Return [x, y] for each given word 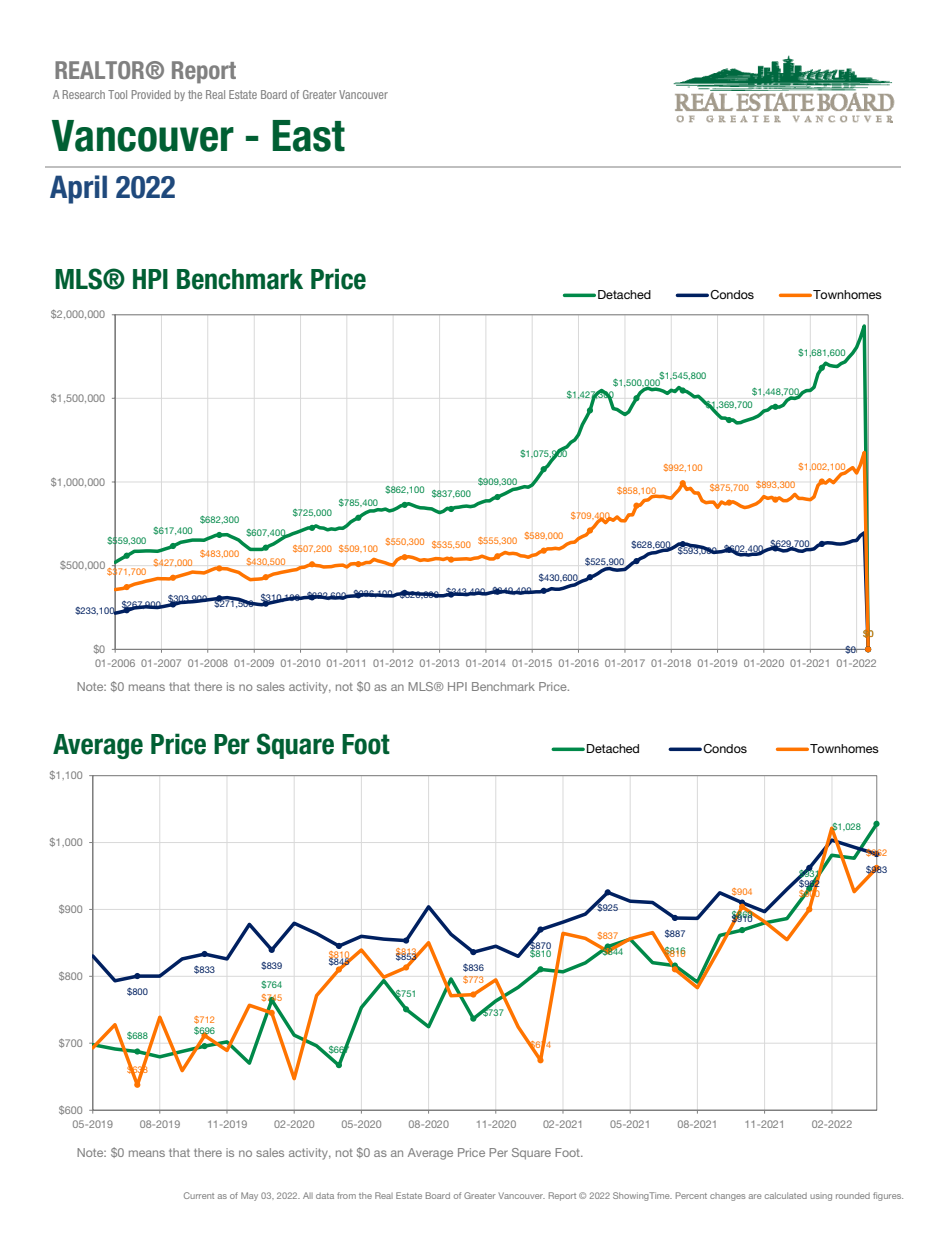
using [821, 1197]
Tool [117, 94]
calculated [786, 1195]
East [308, 136]
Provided [151, 94]
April [78, 189]
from [346, 1195]
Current [199, 1195]
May [249, 1196]
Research [84, 94]
